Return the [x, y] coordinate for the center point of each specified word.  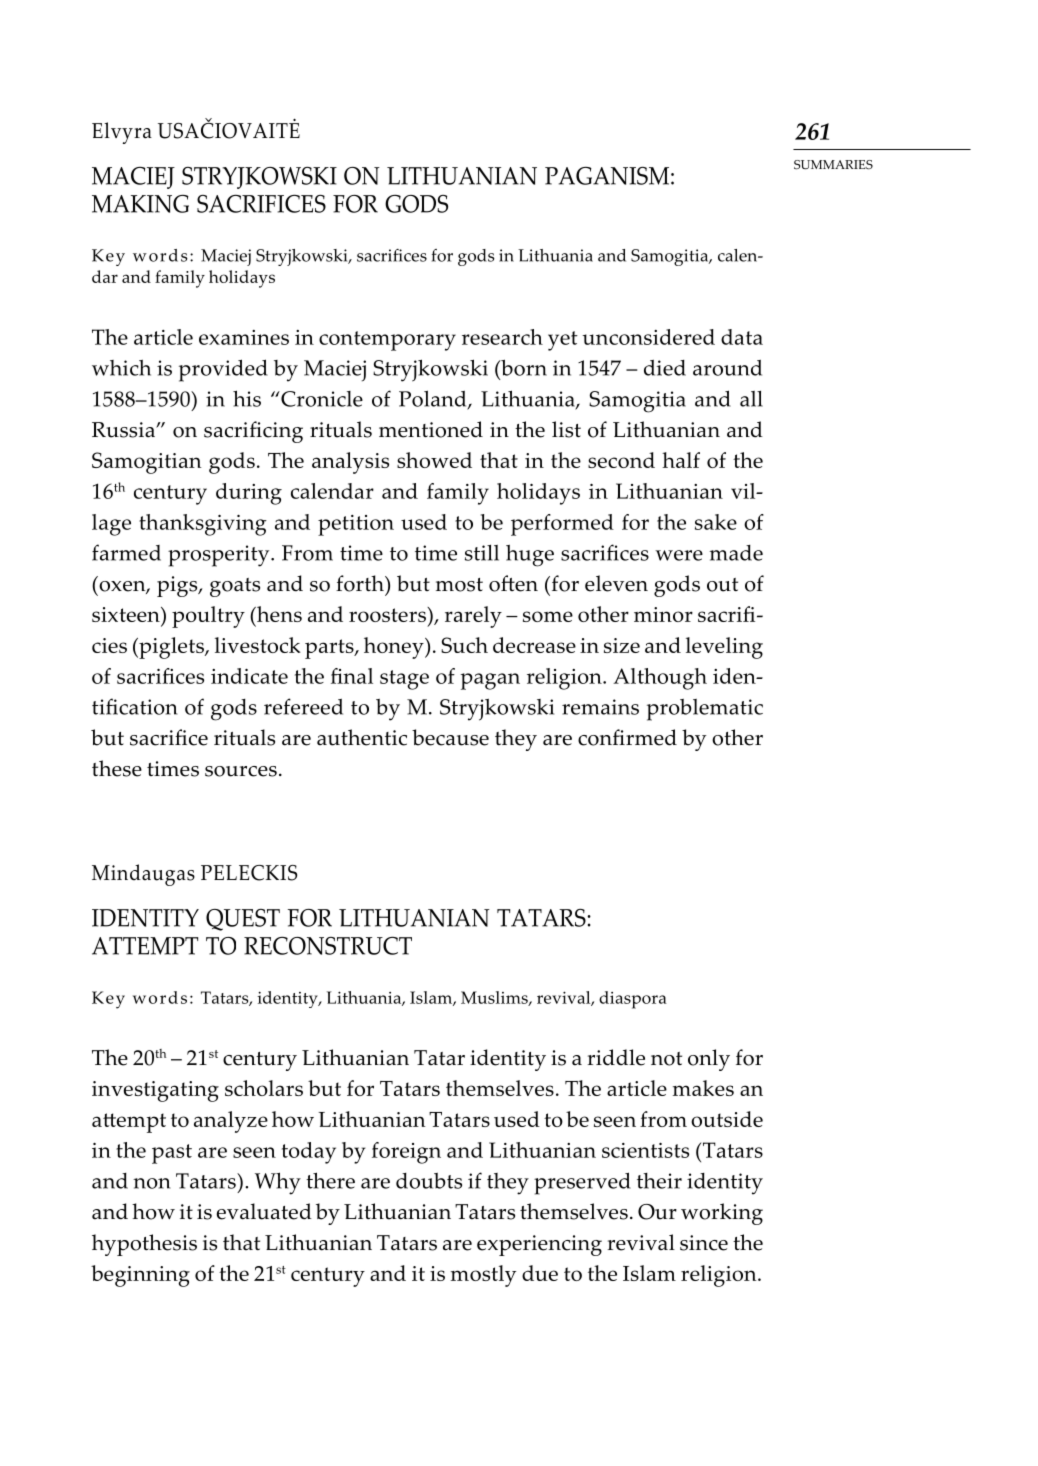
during [249, 494]
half [681, 460]
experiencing [539, 1245]
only [709, 1060]
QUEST [243, 920]
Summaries [833, 165]
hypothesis [144, 1245]
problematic [705, 710]
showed [434, 460]
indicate [249, 676]
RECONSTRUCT [328, 946]
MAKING [140, 204]
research [502, 337]
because [450, 737]
